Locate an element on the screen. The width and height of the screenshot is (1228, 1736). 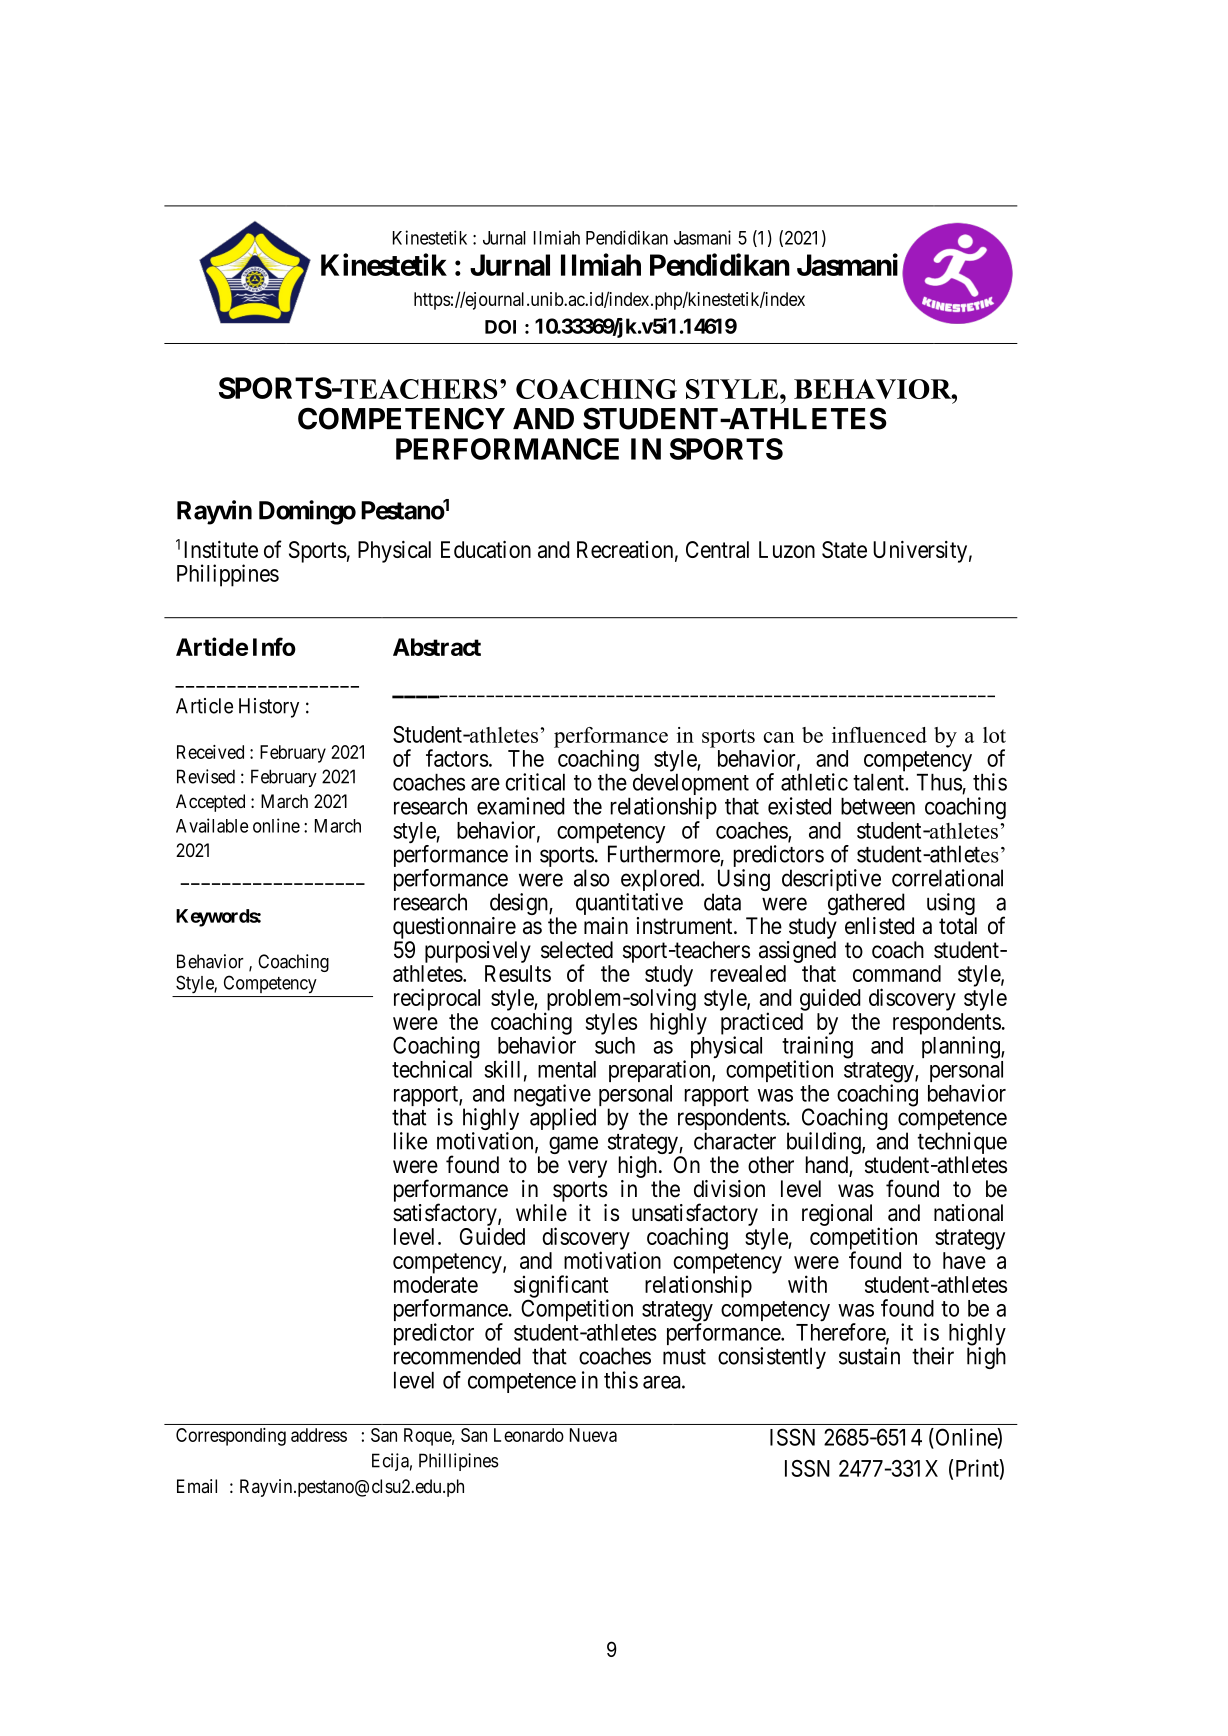
DOI is located at coordinates (500, 327).
